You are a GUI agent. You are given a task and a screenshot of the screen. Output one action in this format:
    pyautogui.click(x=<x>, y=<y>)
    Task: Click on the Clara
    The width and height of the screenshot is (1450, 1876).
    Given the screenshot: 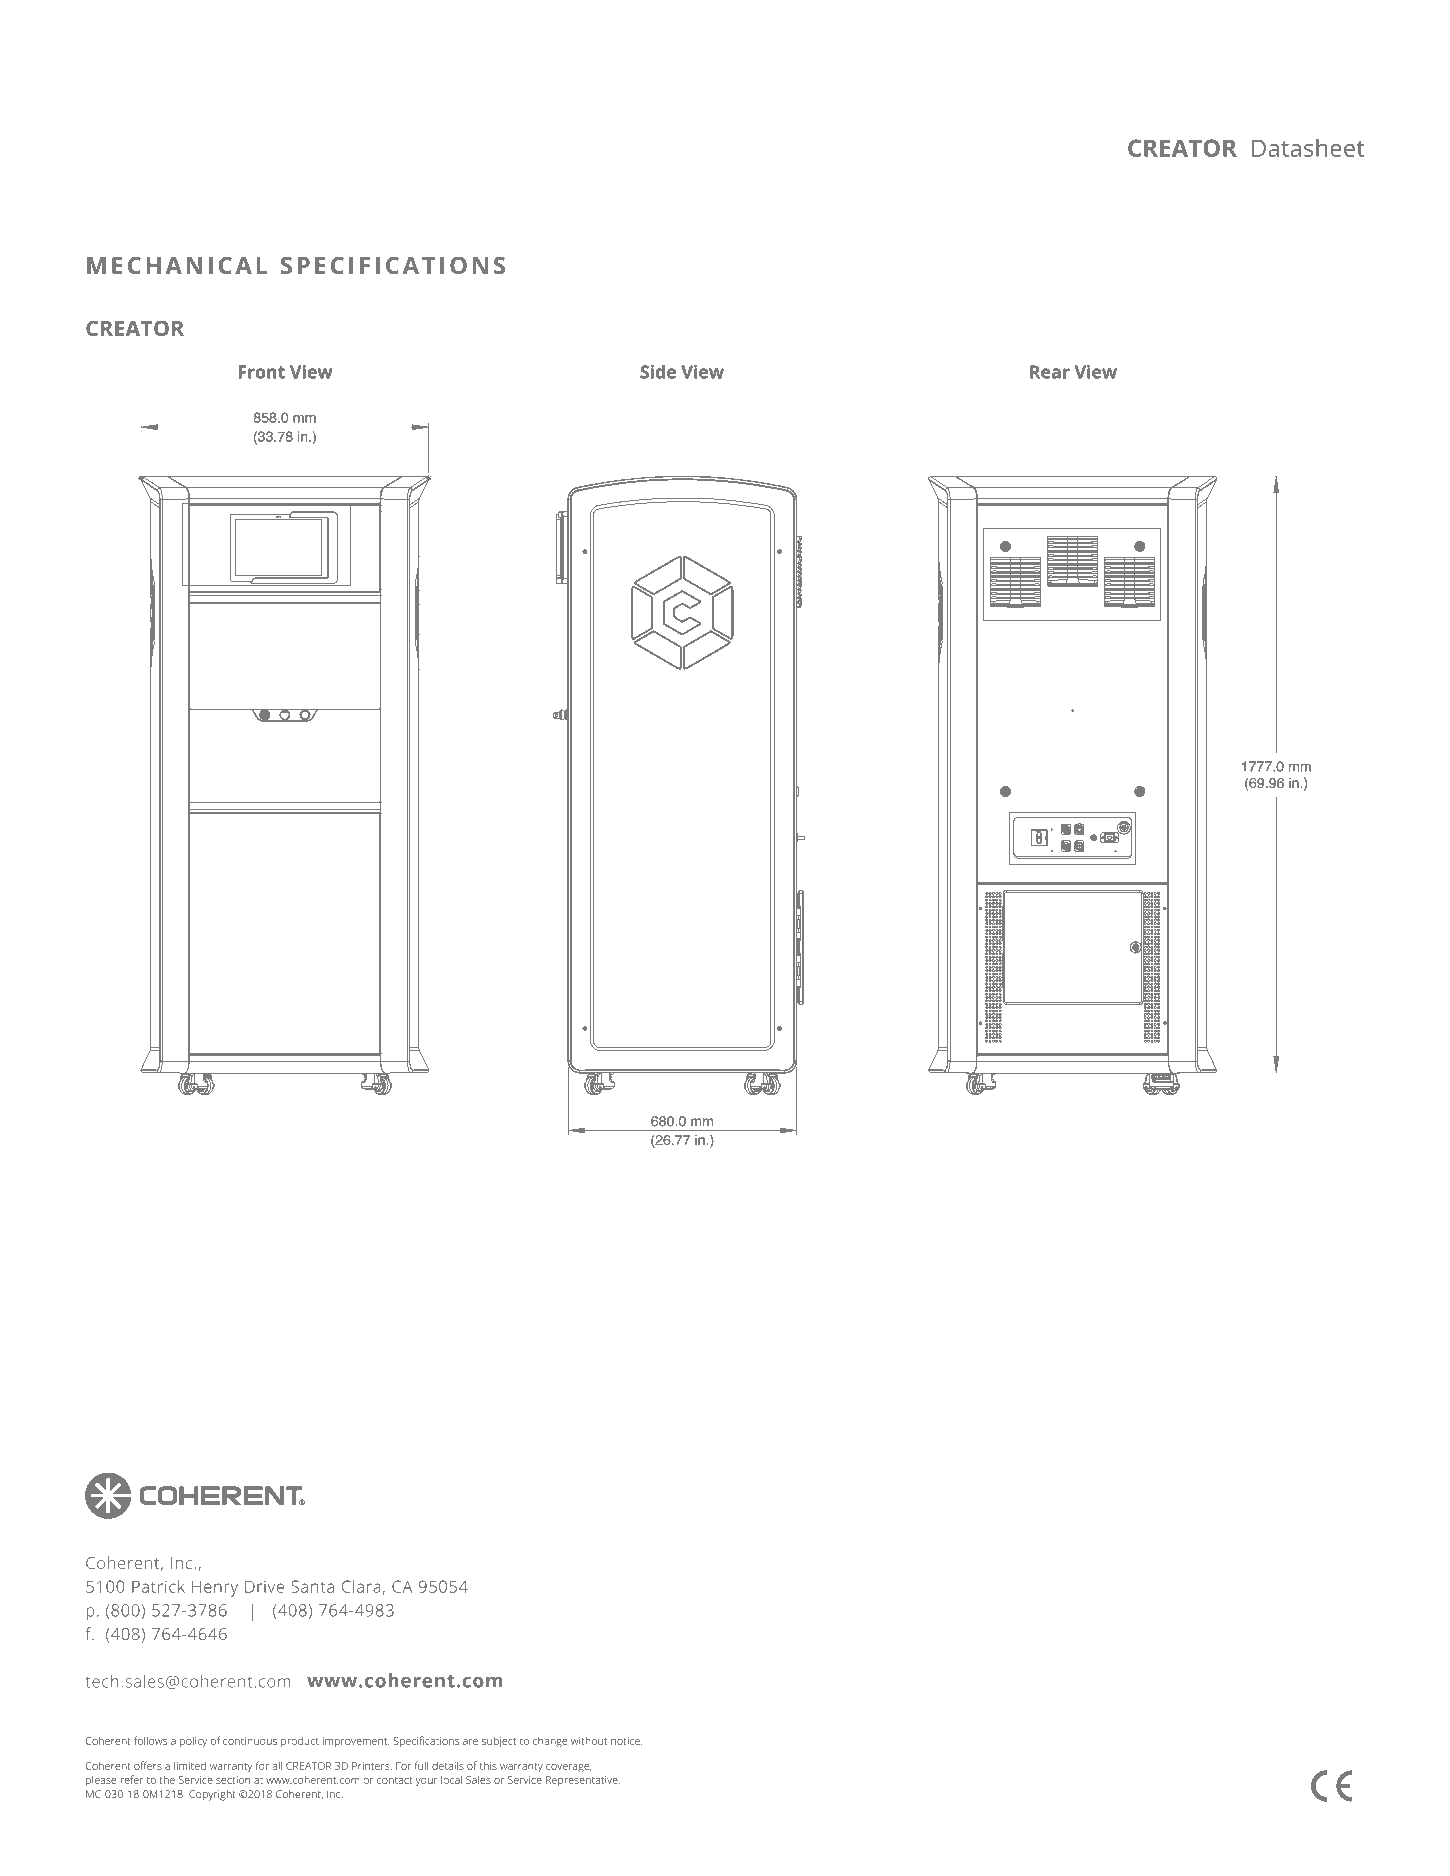 What is the action you would take?
    pyautogui.click(x=361, y=1586)
